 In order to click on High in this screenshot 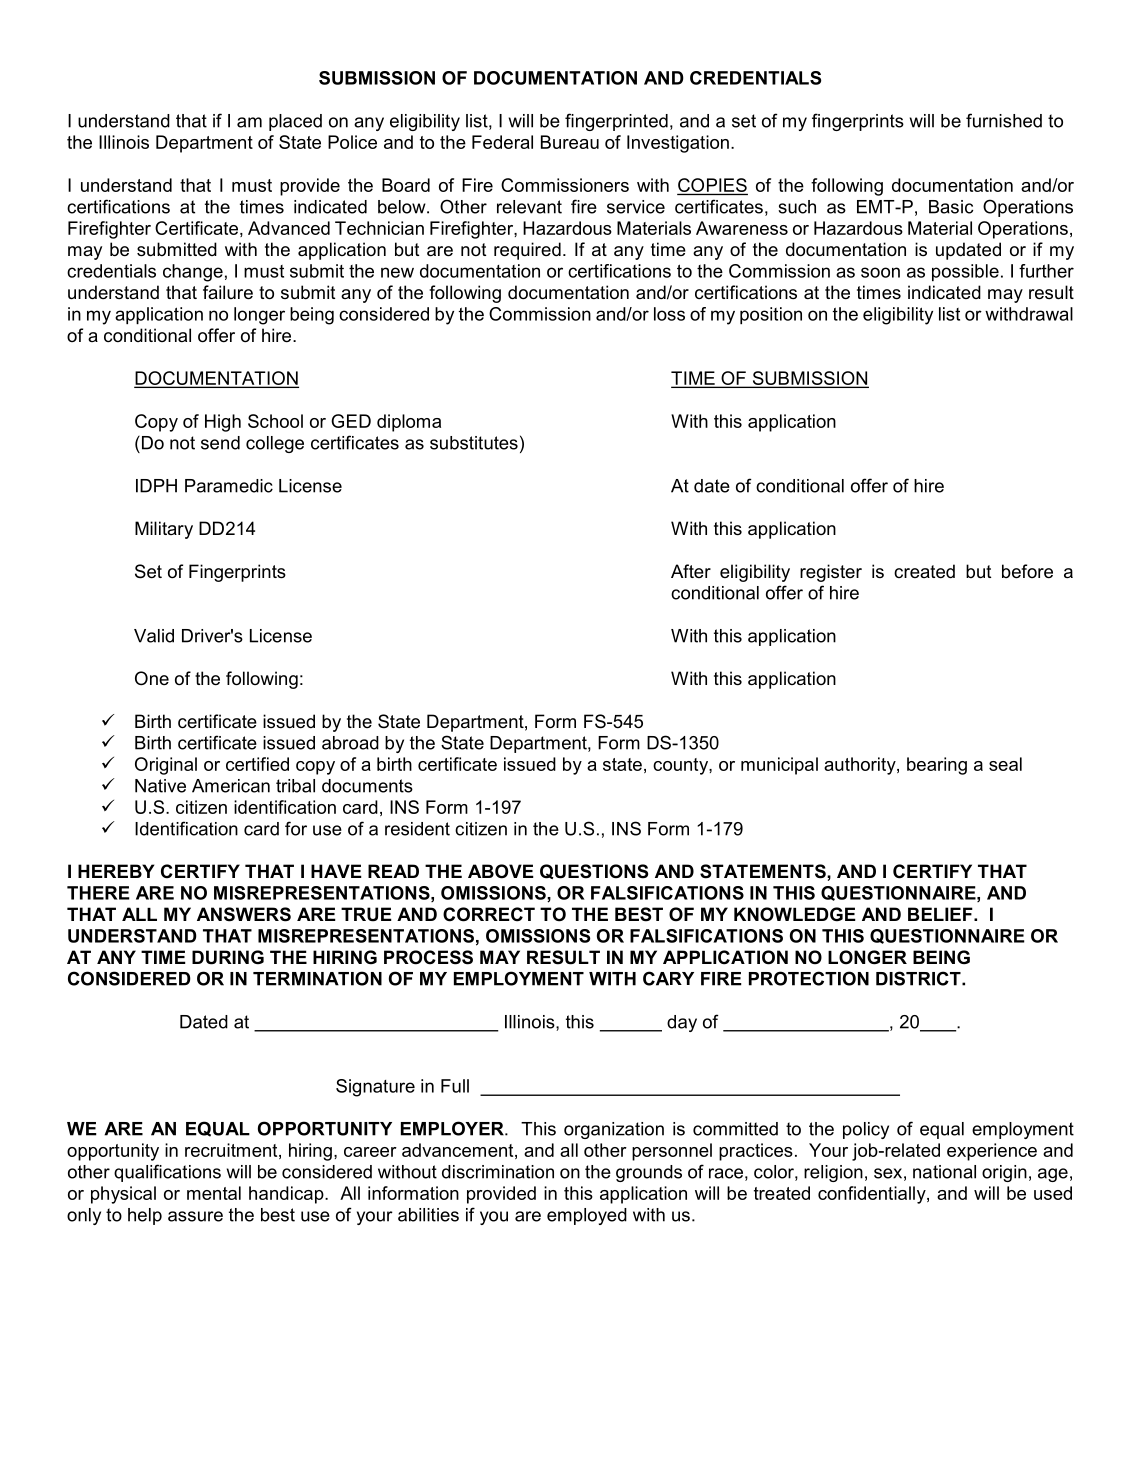, I will do `click(223, 423)`.
